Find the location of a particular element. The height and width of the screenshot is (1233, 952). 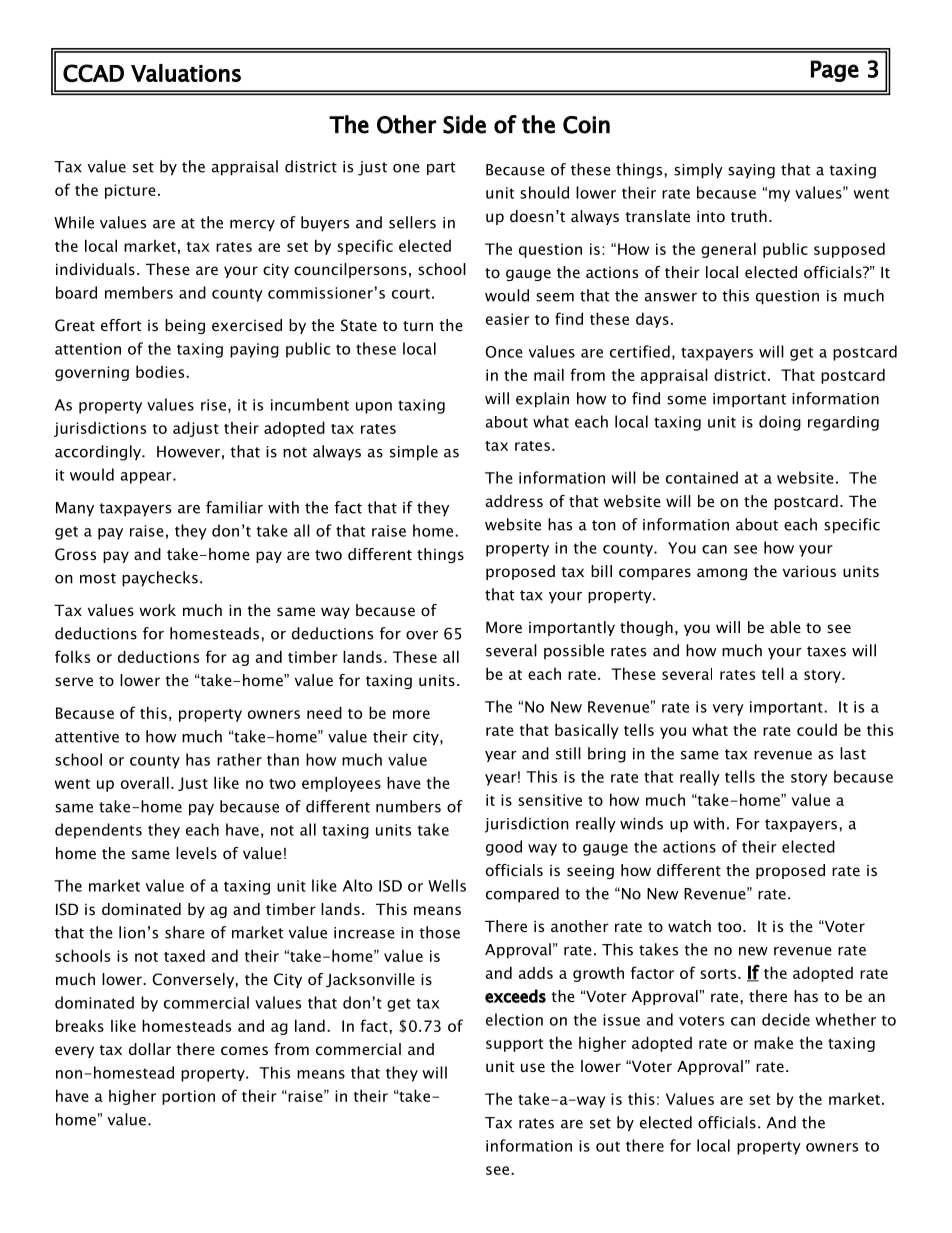

bodies is located at coordinates (161, 371).
